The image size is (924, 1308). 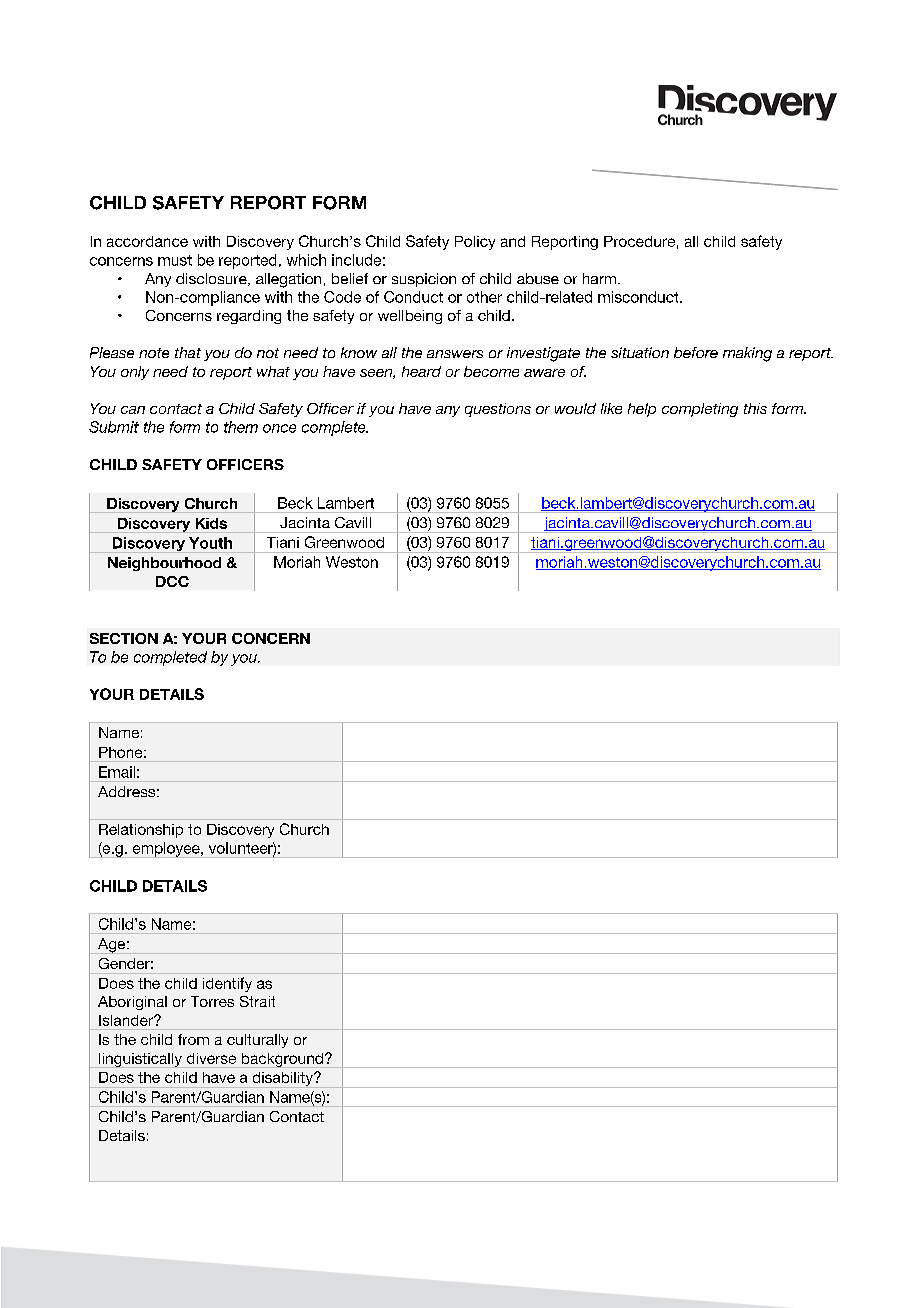 What do you see at coordinates (639, 241) in the screenshot?
I see `Procedure` at bounding box center [639, 241].
